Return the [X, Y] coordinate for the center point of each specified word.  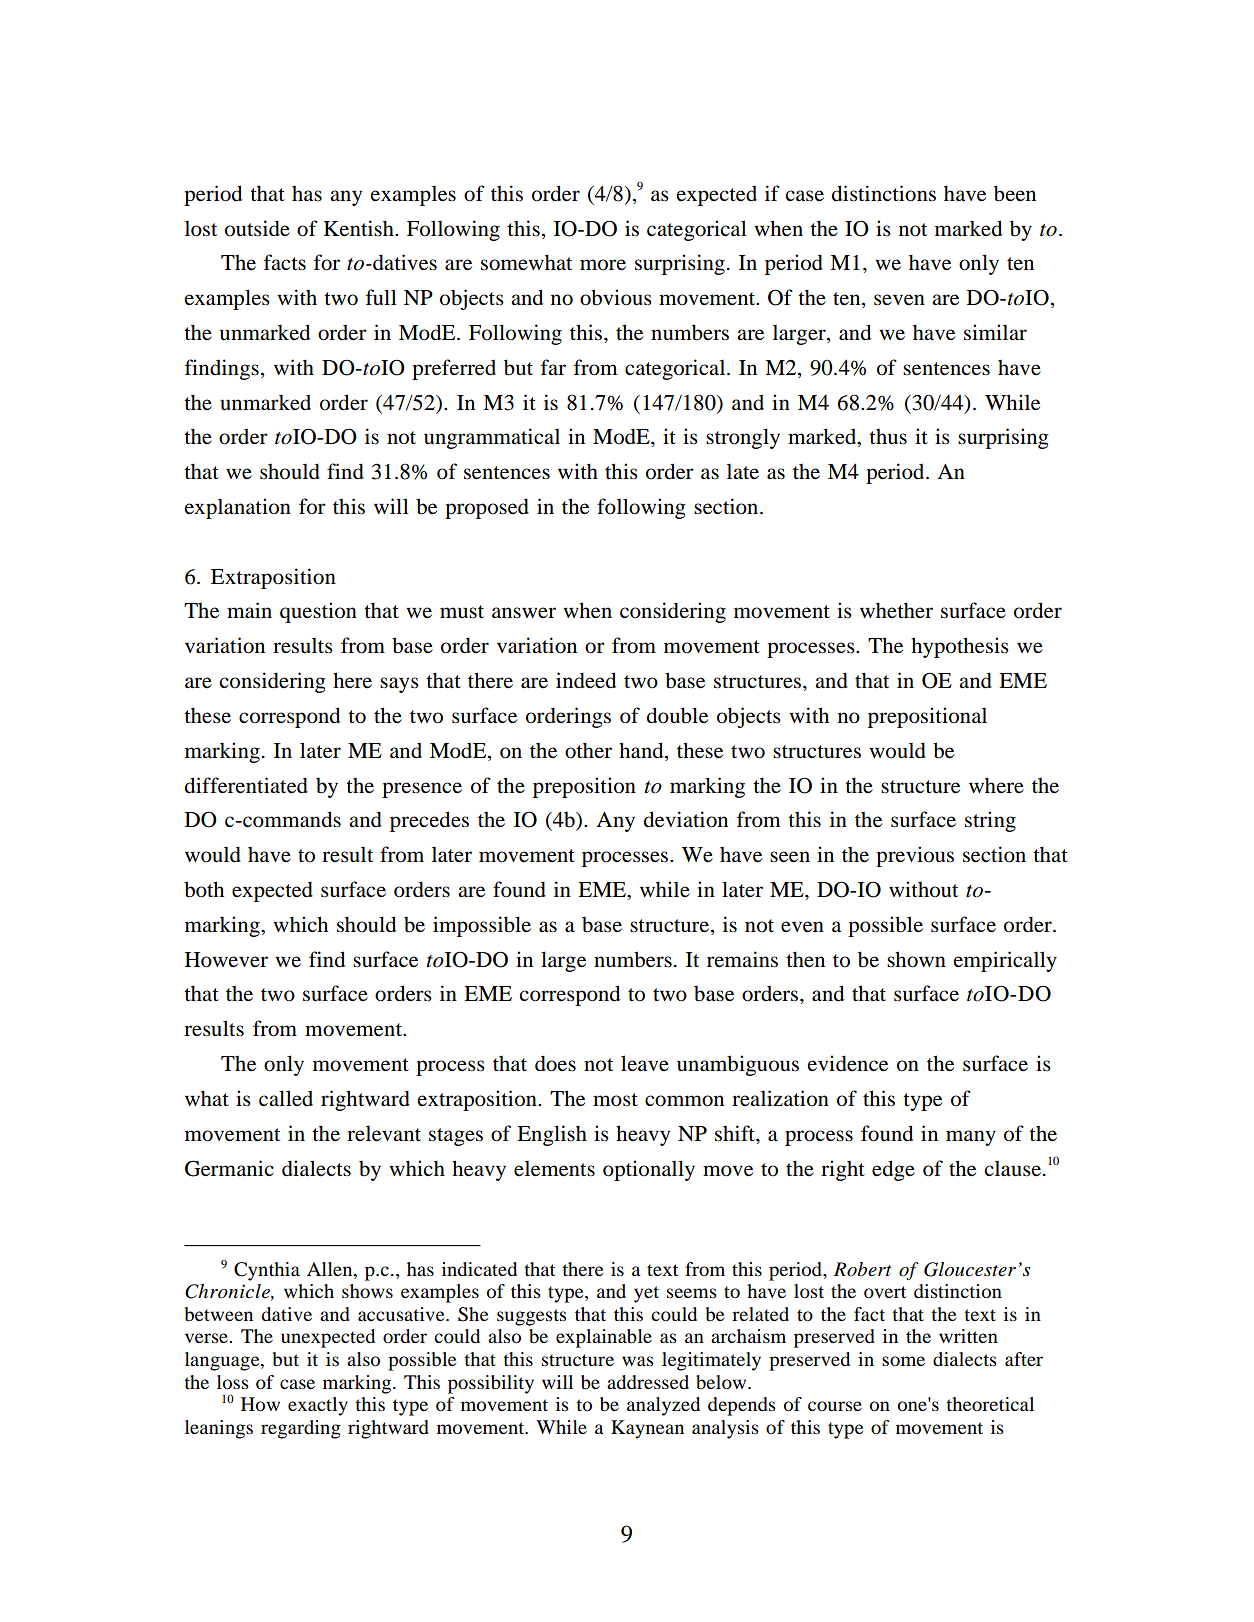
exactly [318, 1406]
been [1015, 193]
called [286, 1098]
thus [888, 437]
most [615, 1100]
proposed [487, 508]
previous [915, 856]
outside [257, 228]
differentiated [246, 785]
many [971, 1138]
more [603, 265]
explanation [238, 508]
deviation [686, 819]
